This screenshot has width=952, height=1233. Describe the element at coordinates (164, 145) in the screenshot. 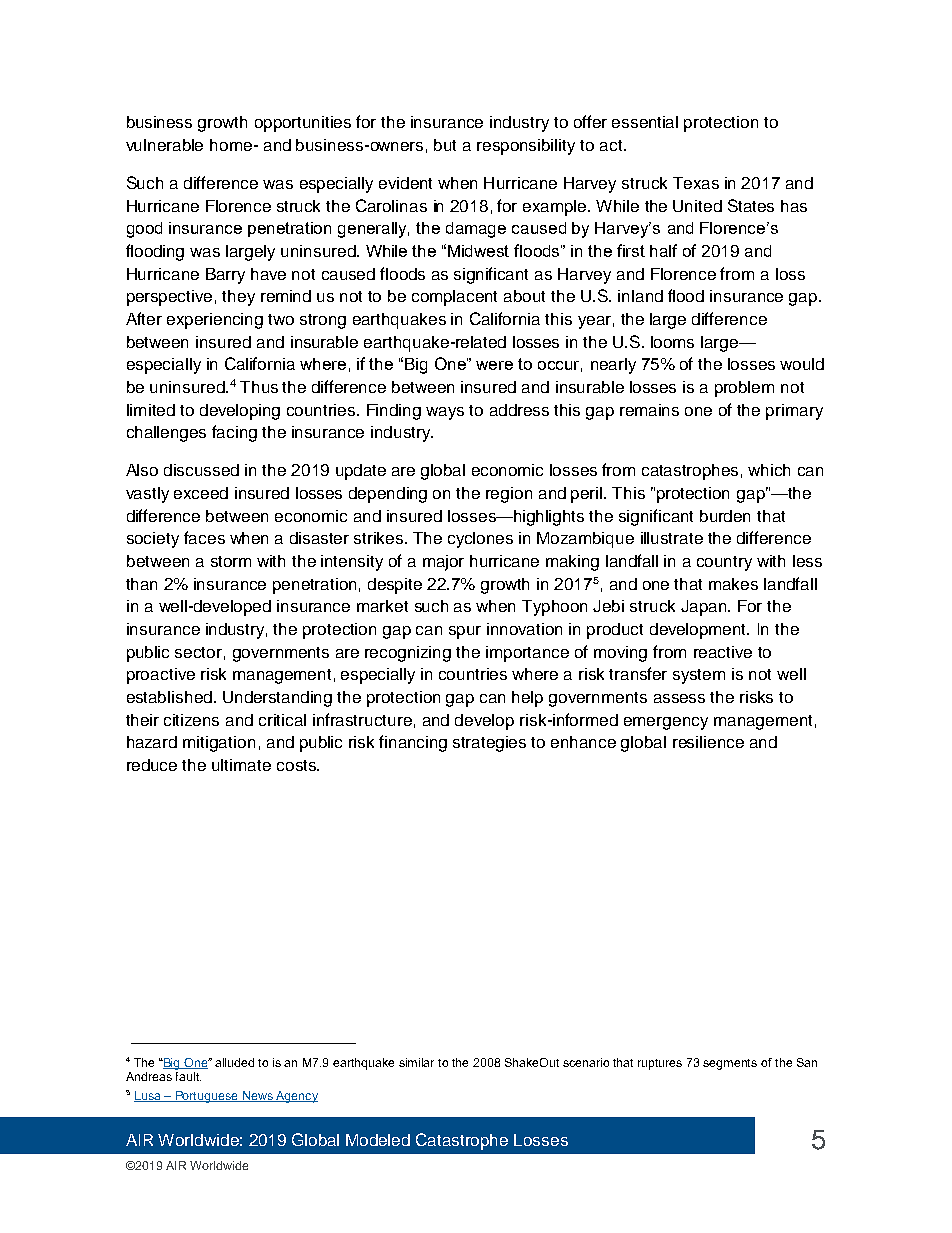

I see `vulnerable` at that location.
